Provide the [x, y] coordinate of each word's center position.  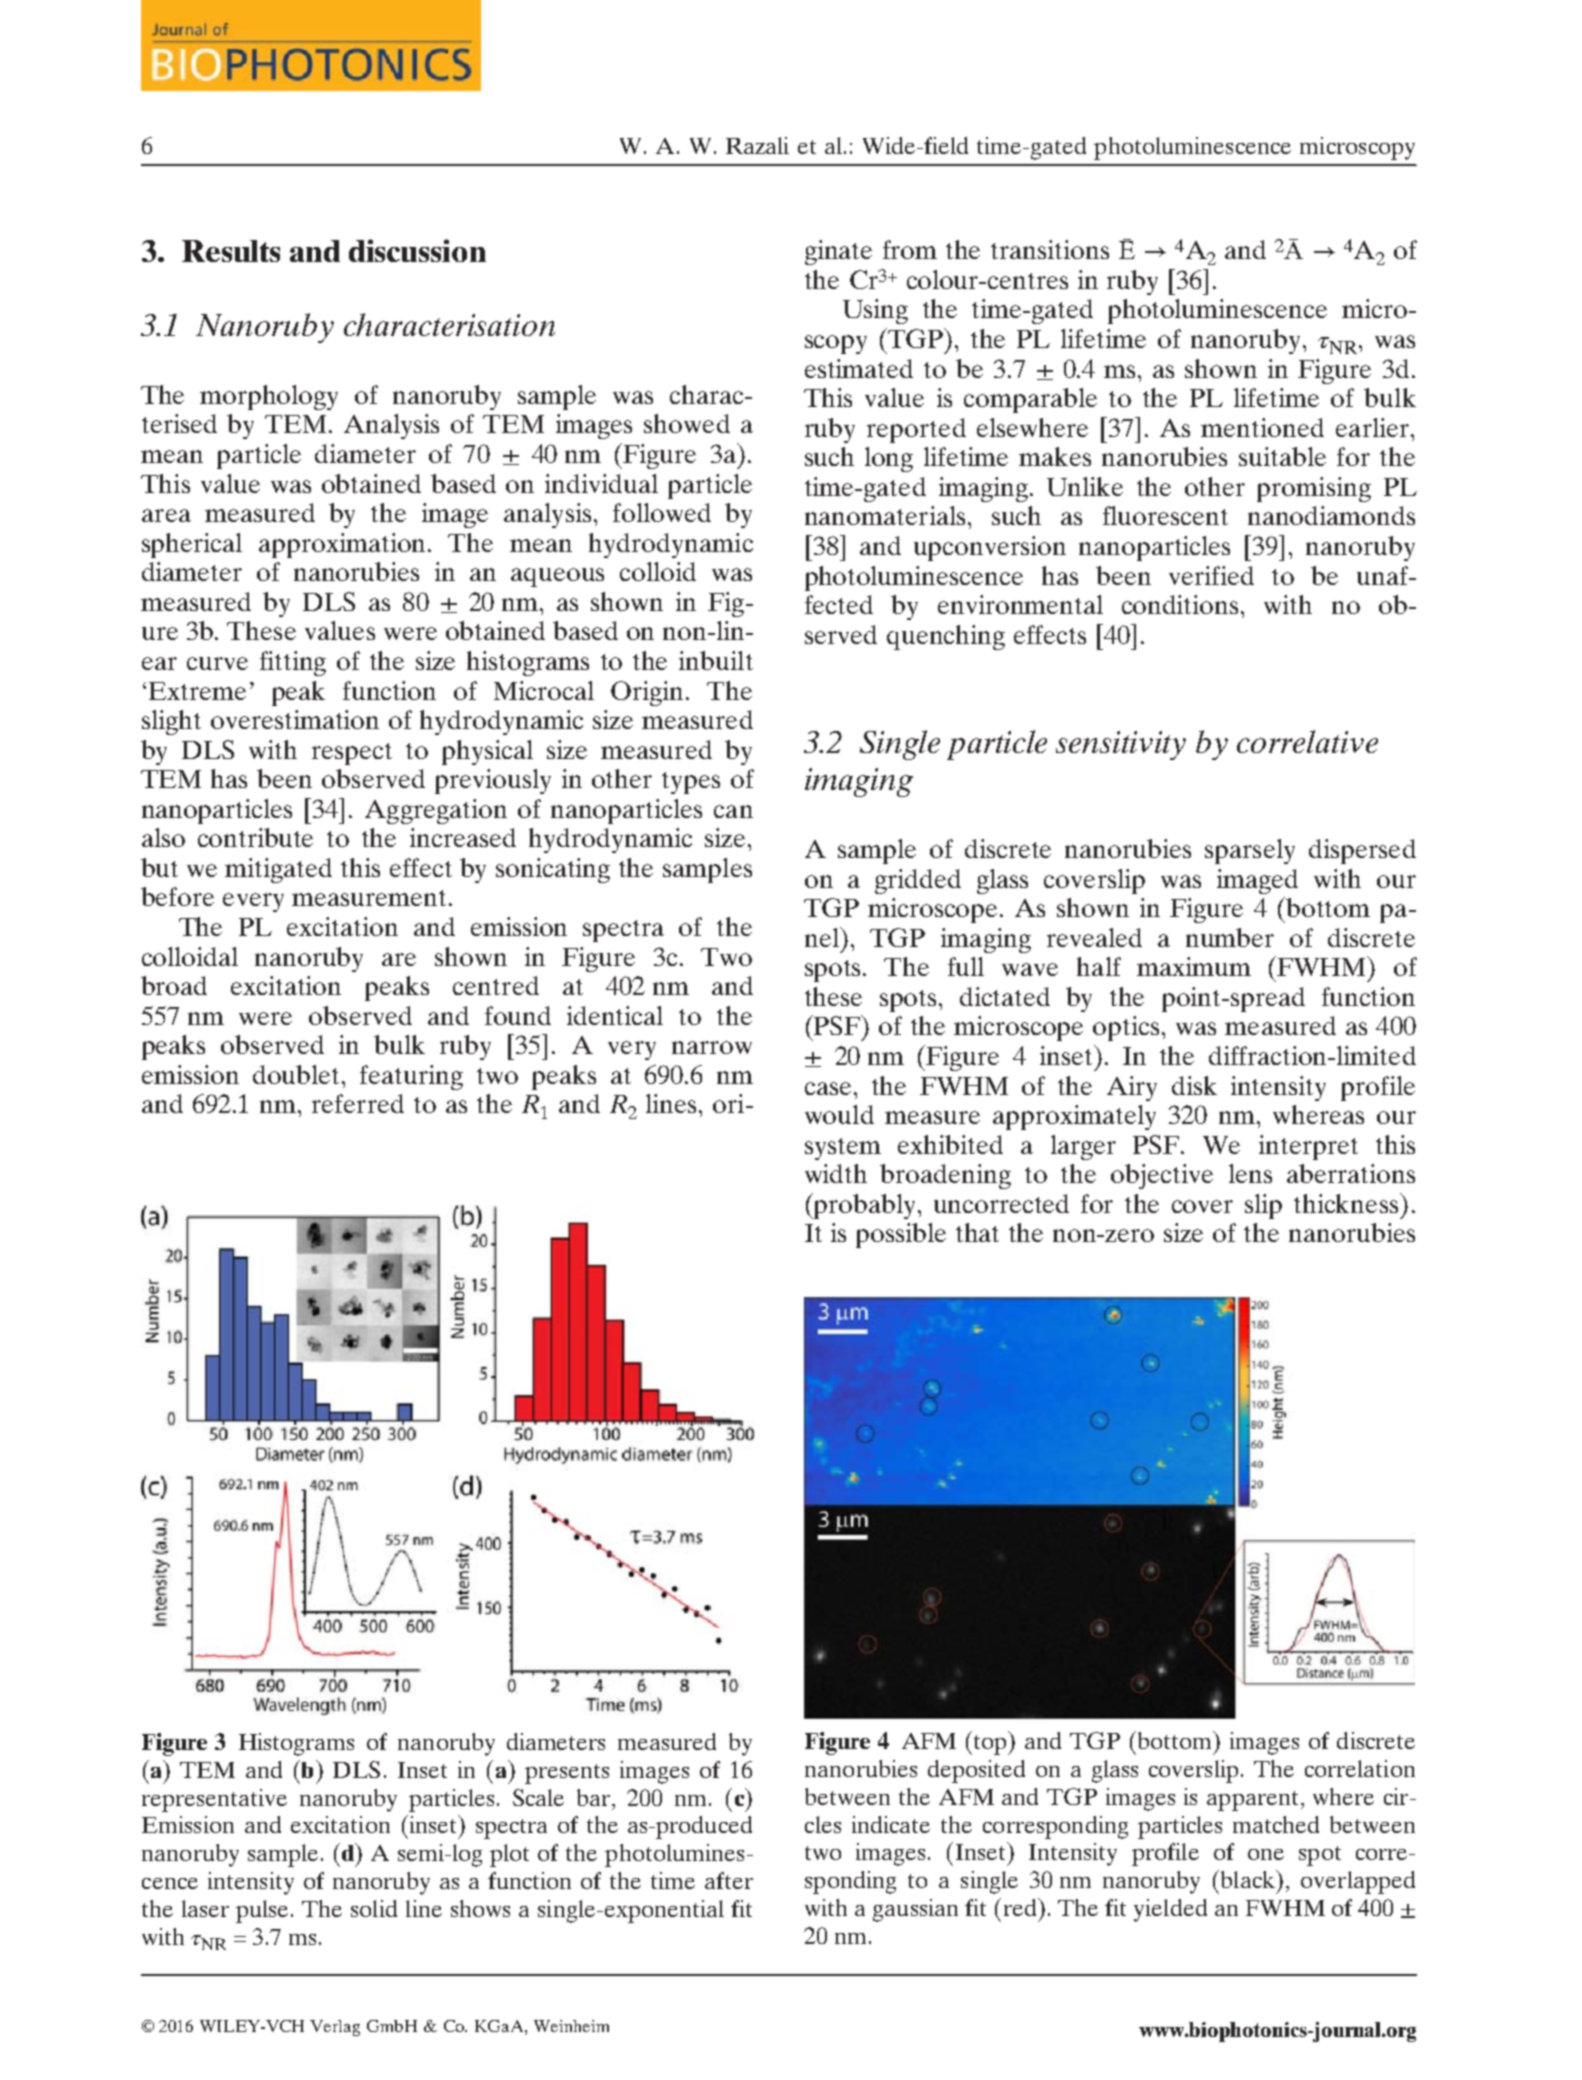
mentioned [1262, 427]
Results [231, 251]
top [992, 1743]
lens [1250, 1173]
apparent [1252, 1801]
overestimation [295, 719]
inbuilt [716, 660]
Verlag [335, 2028]
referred [358, 1103]
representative [214, 1800]
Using [875, 311]
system [843, 1149]
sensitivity [1121, 745]
